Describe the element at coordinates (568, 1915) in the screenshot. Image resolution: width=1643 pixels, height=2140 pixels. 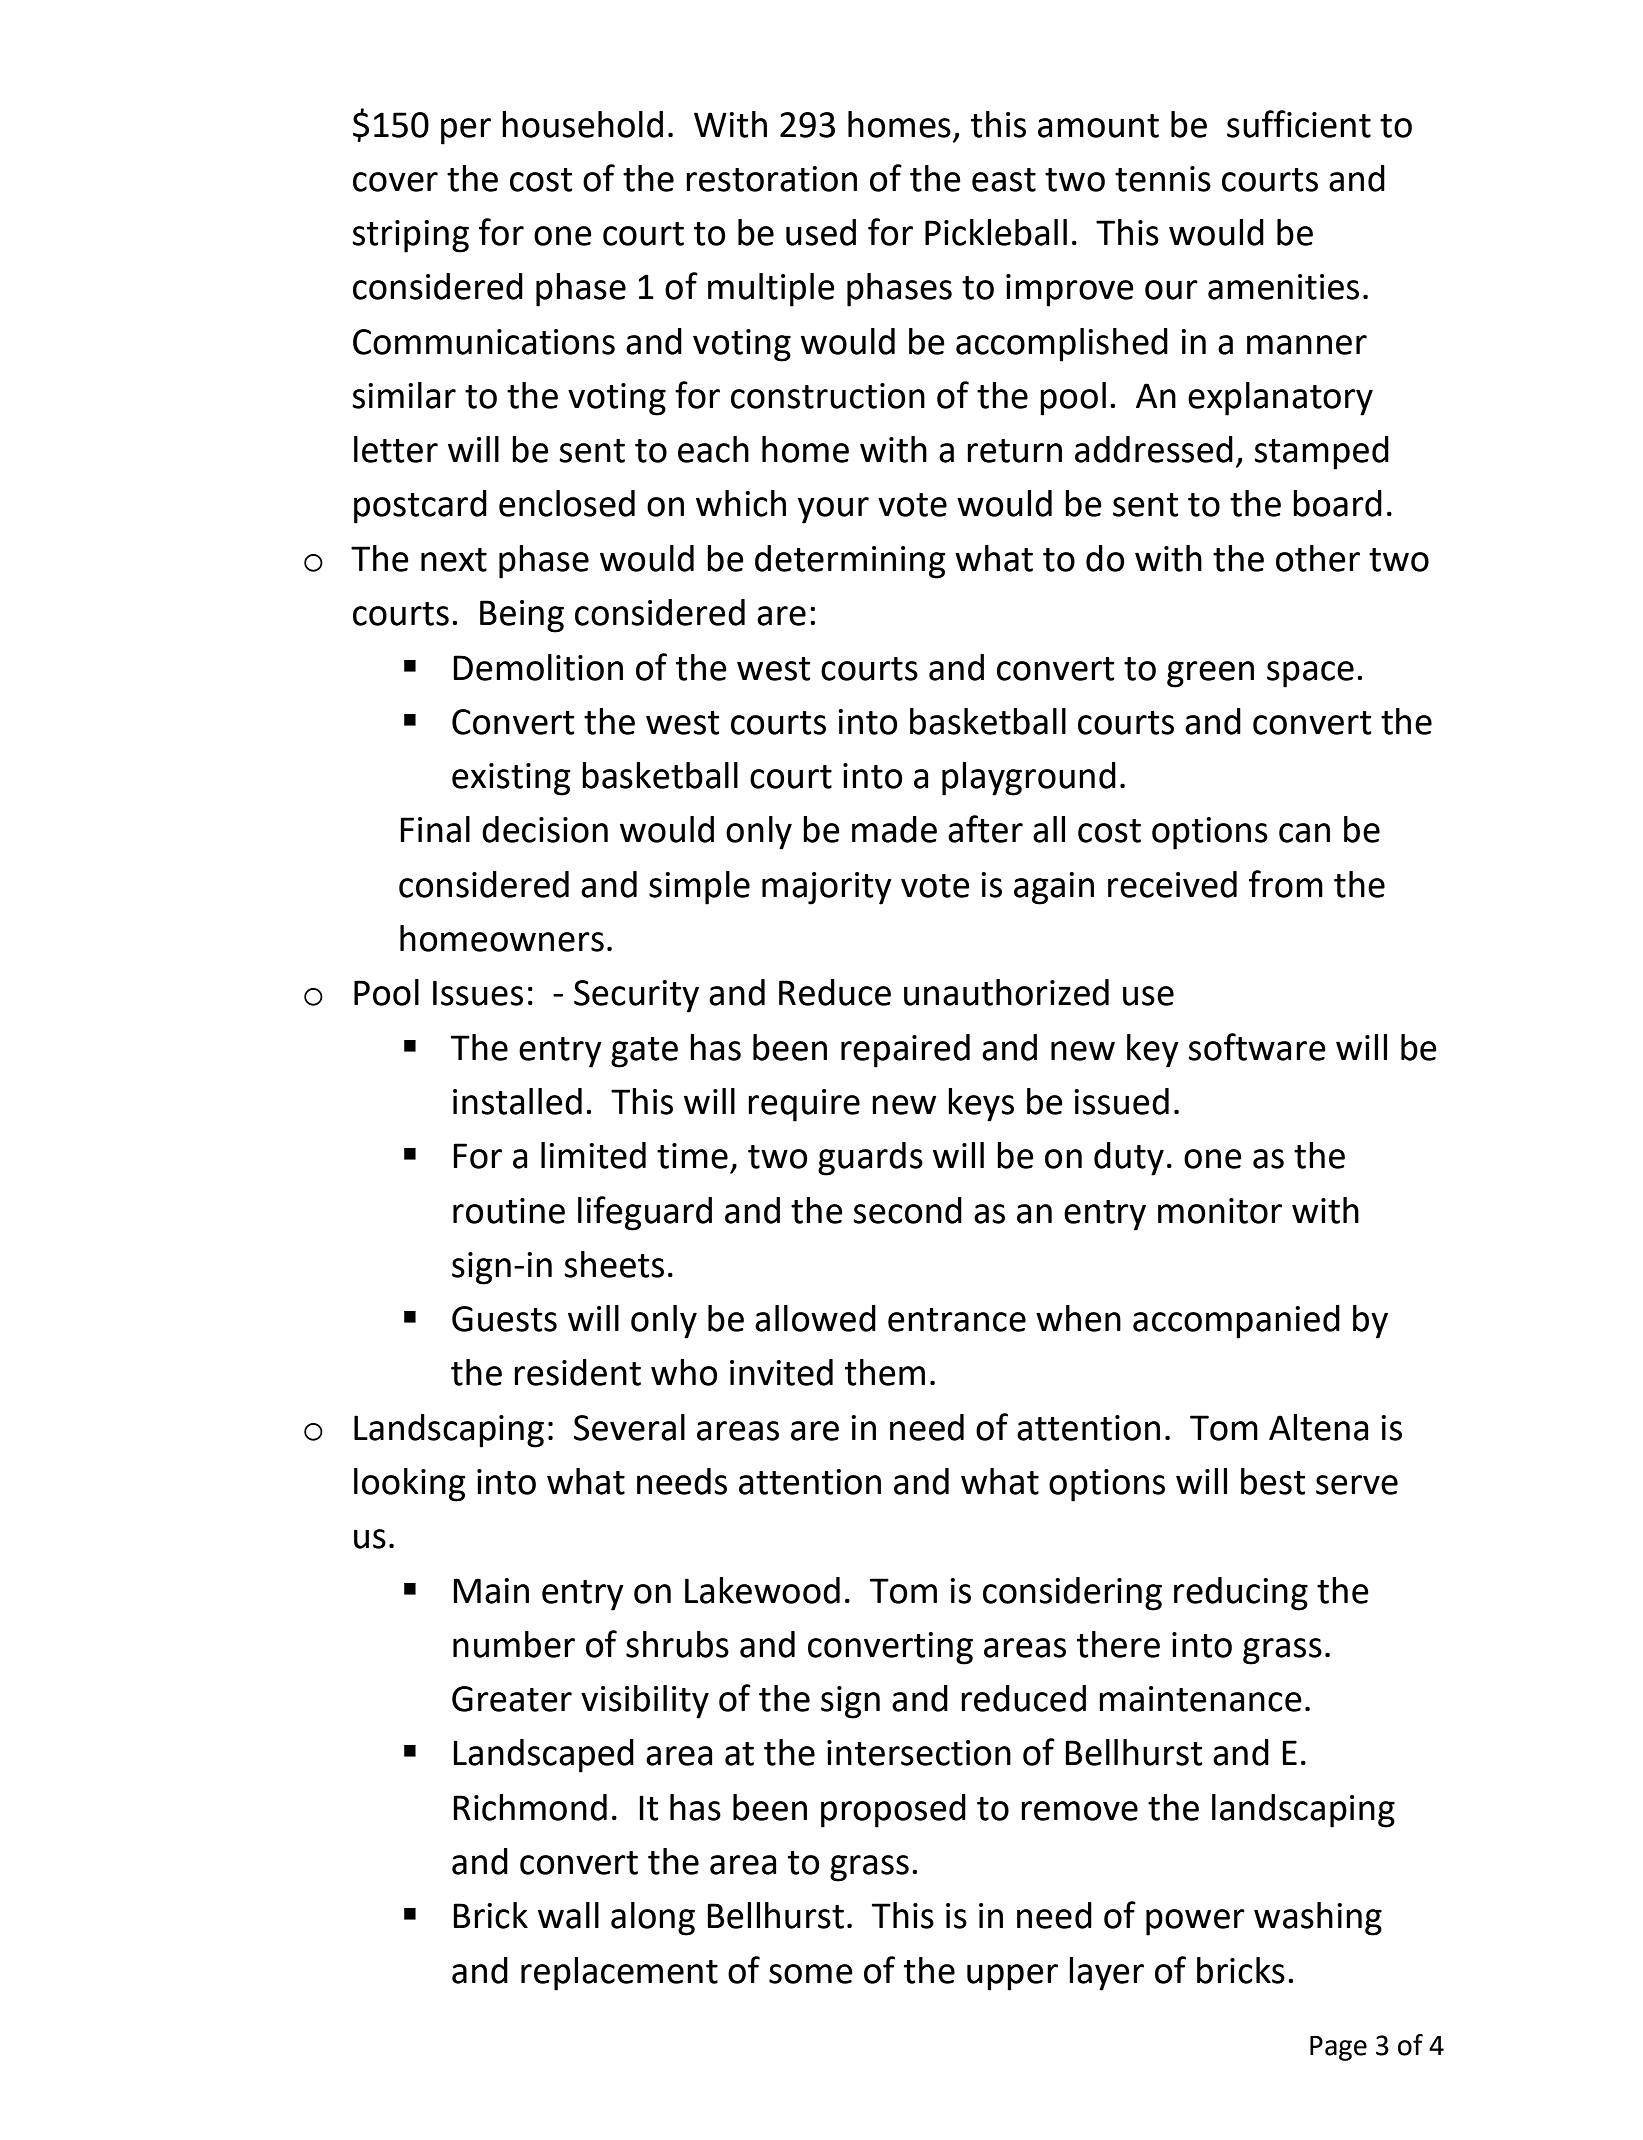
I see `wall` at that location.
